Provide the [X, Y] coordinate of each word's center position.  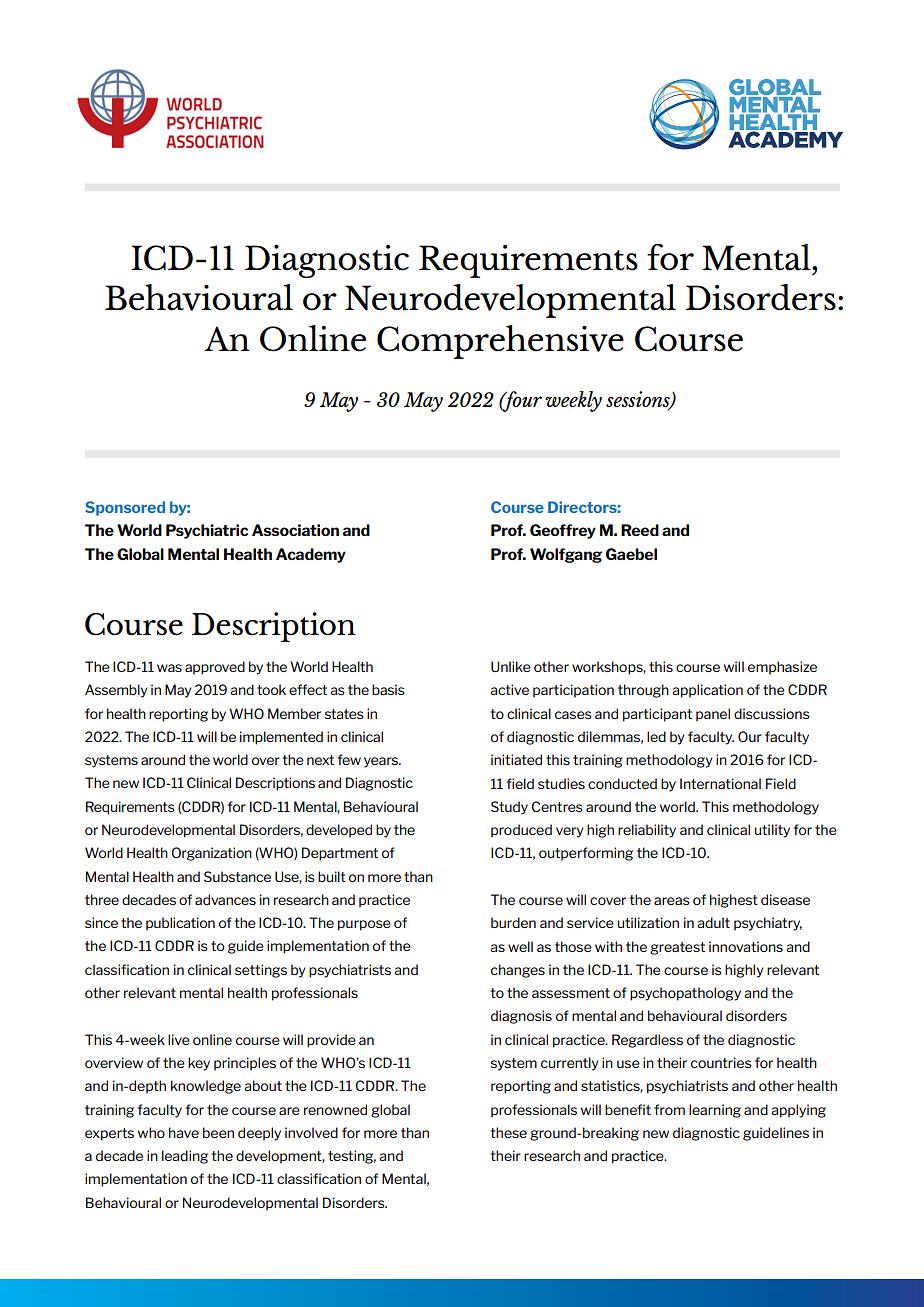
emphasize [782, 668]
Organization [211, 854]
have [184, 1132]
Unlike [511, 666]
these [509, 1132]
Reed [640, 530]
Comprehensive [500, 342]
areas [672, 901]
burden [513, 922]
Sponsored [125, 508]
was [169, 668]
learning [715, 1111]
